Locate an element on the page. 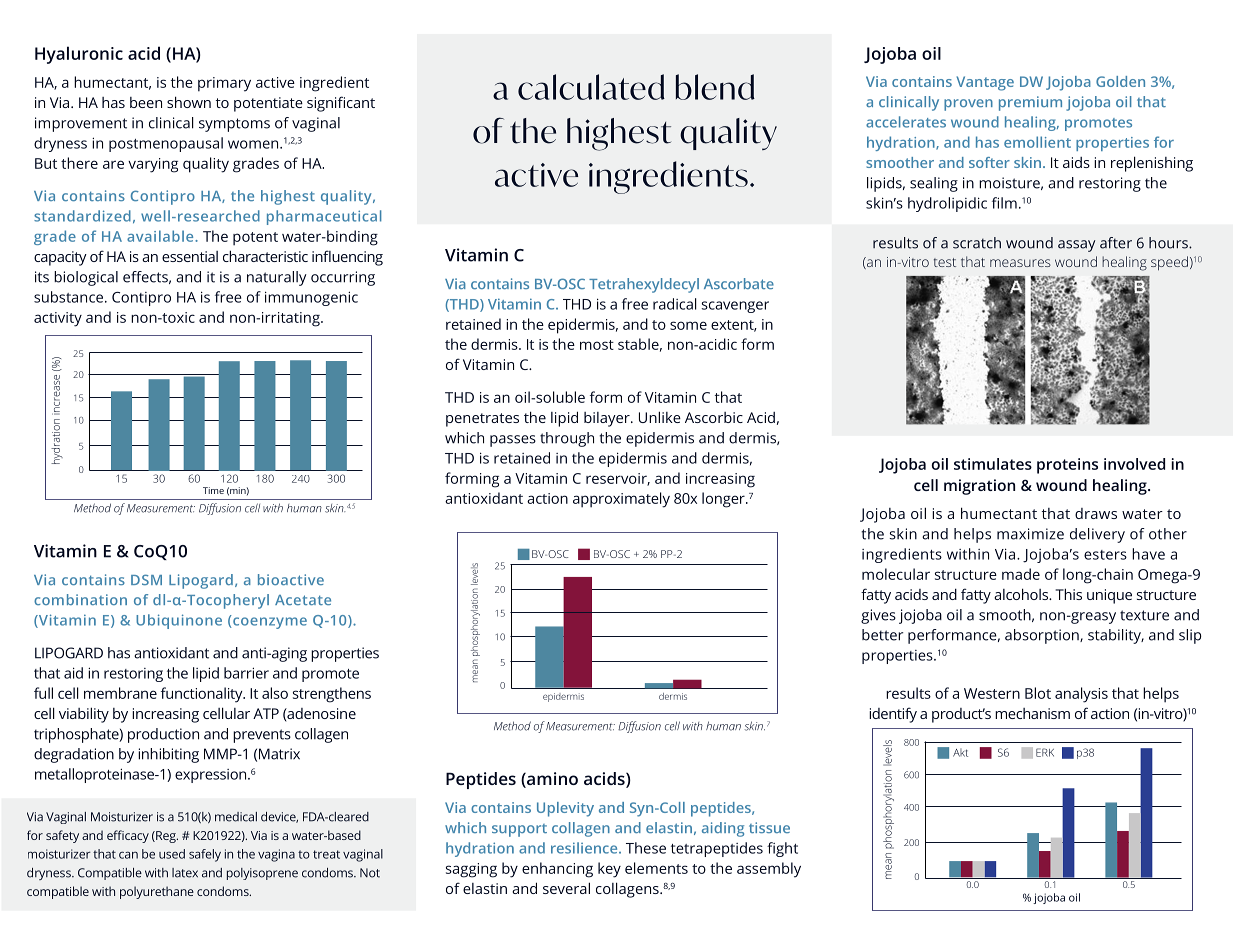 Image resolution: width=1233 pixels, height=952 pixels. key is located at coordinates (609, 870).
